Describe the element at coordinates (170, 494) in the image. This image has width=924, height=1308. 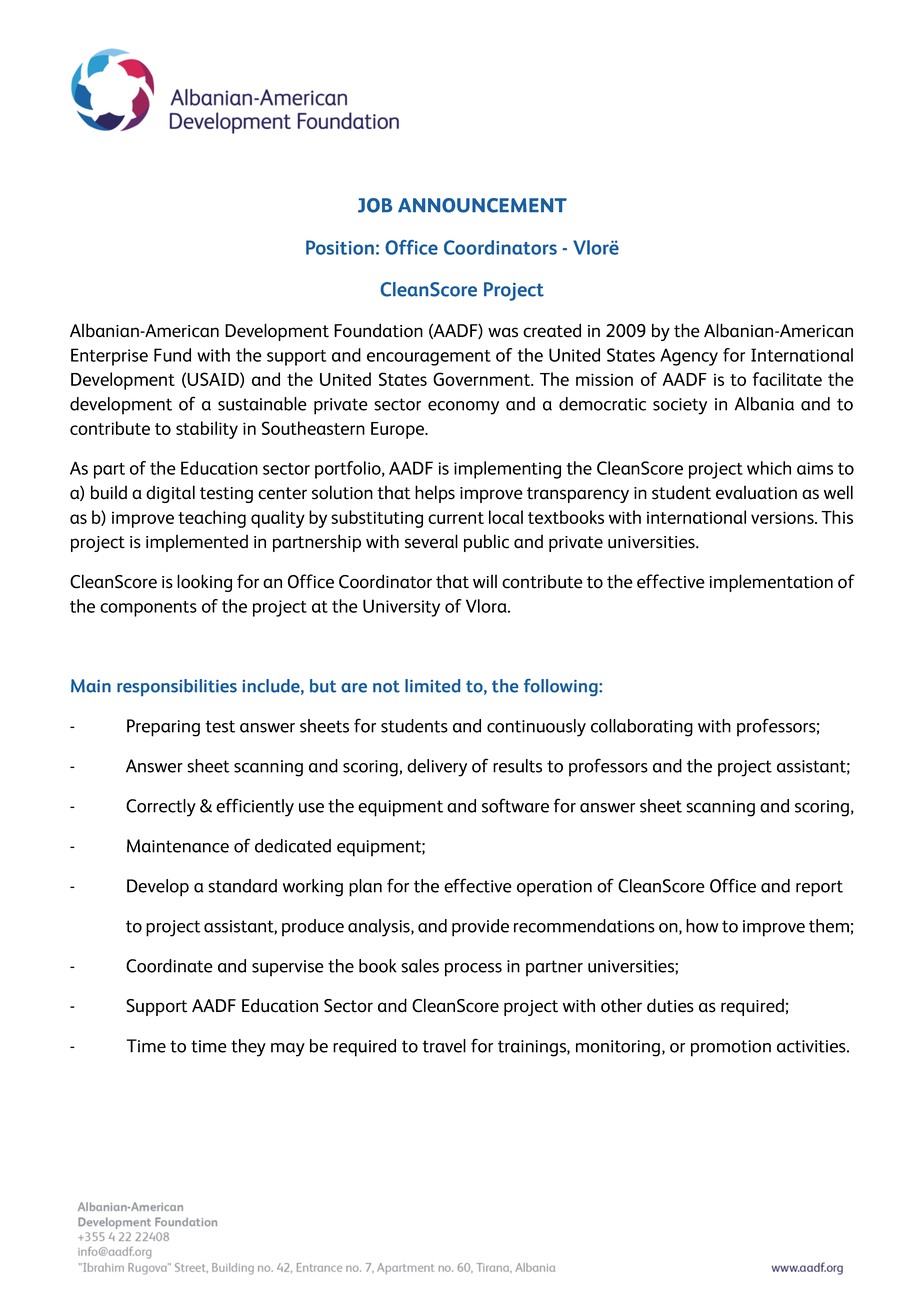
I see `digital` at that location.
